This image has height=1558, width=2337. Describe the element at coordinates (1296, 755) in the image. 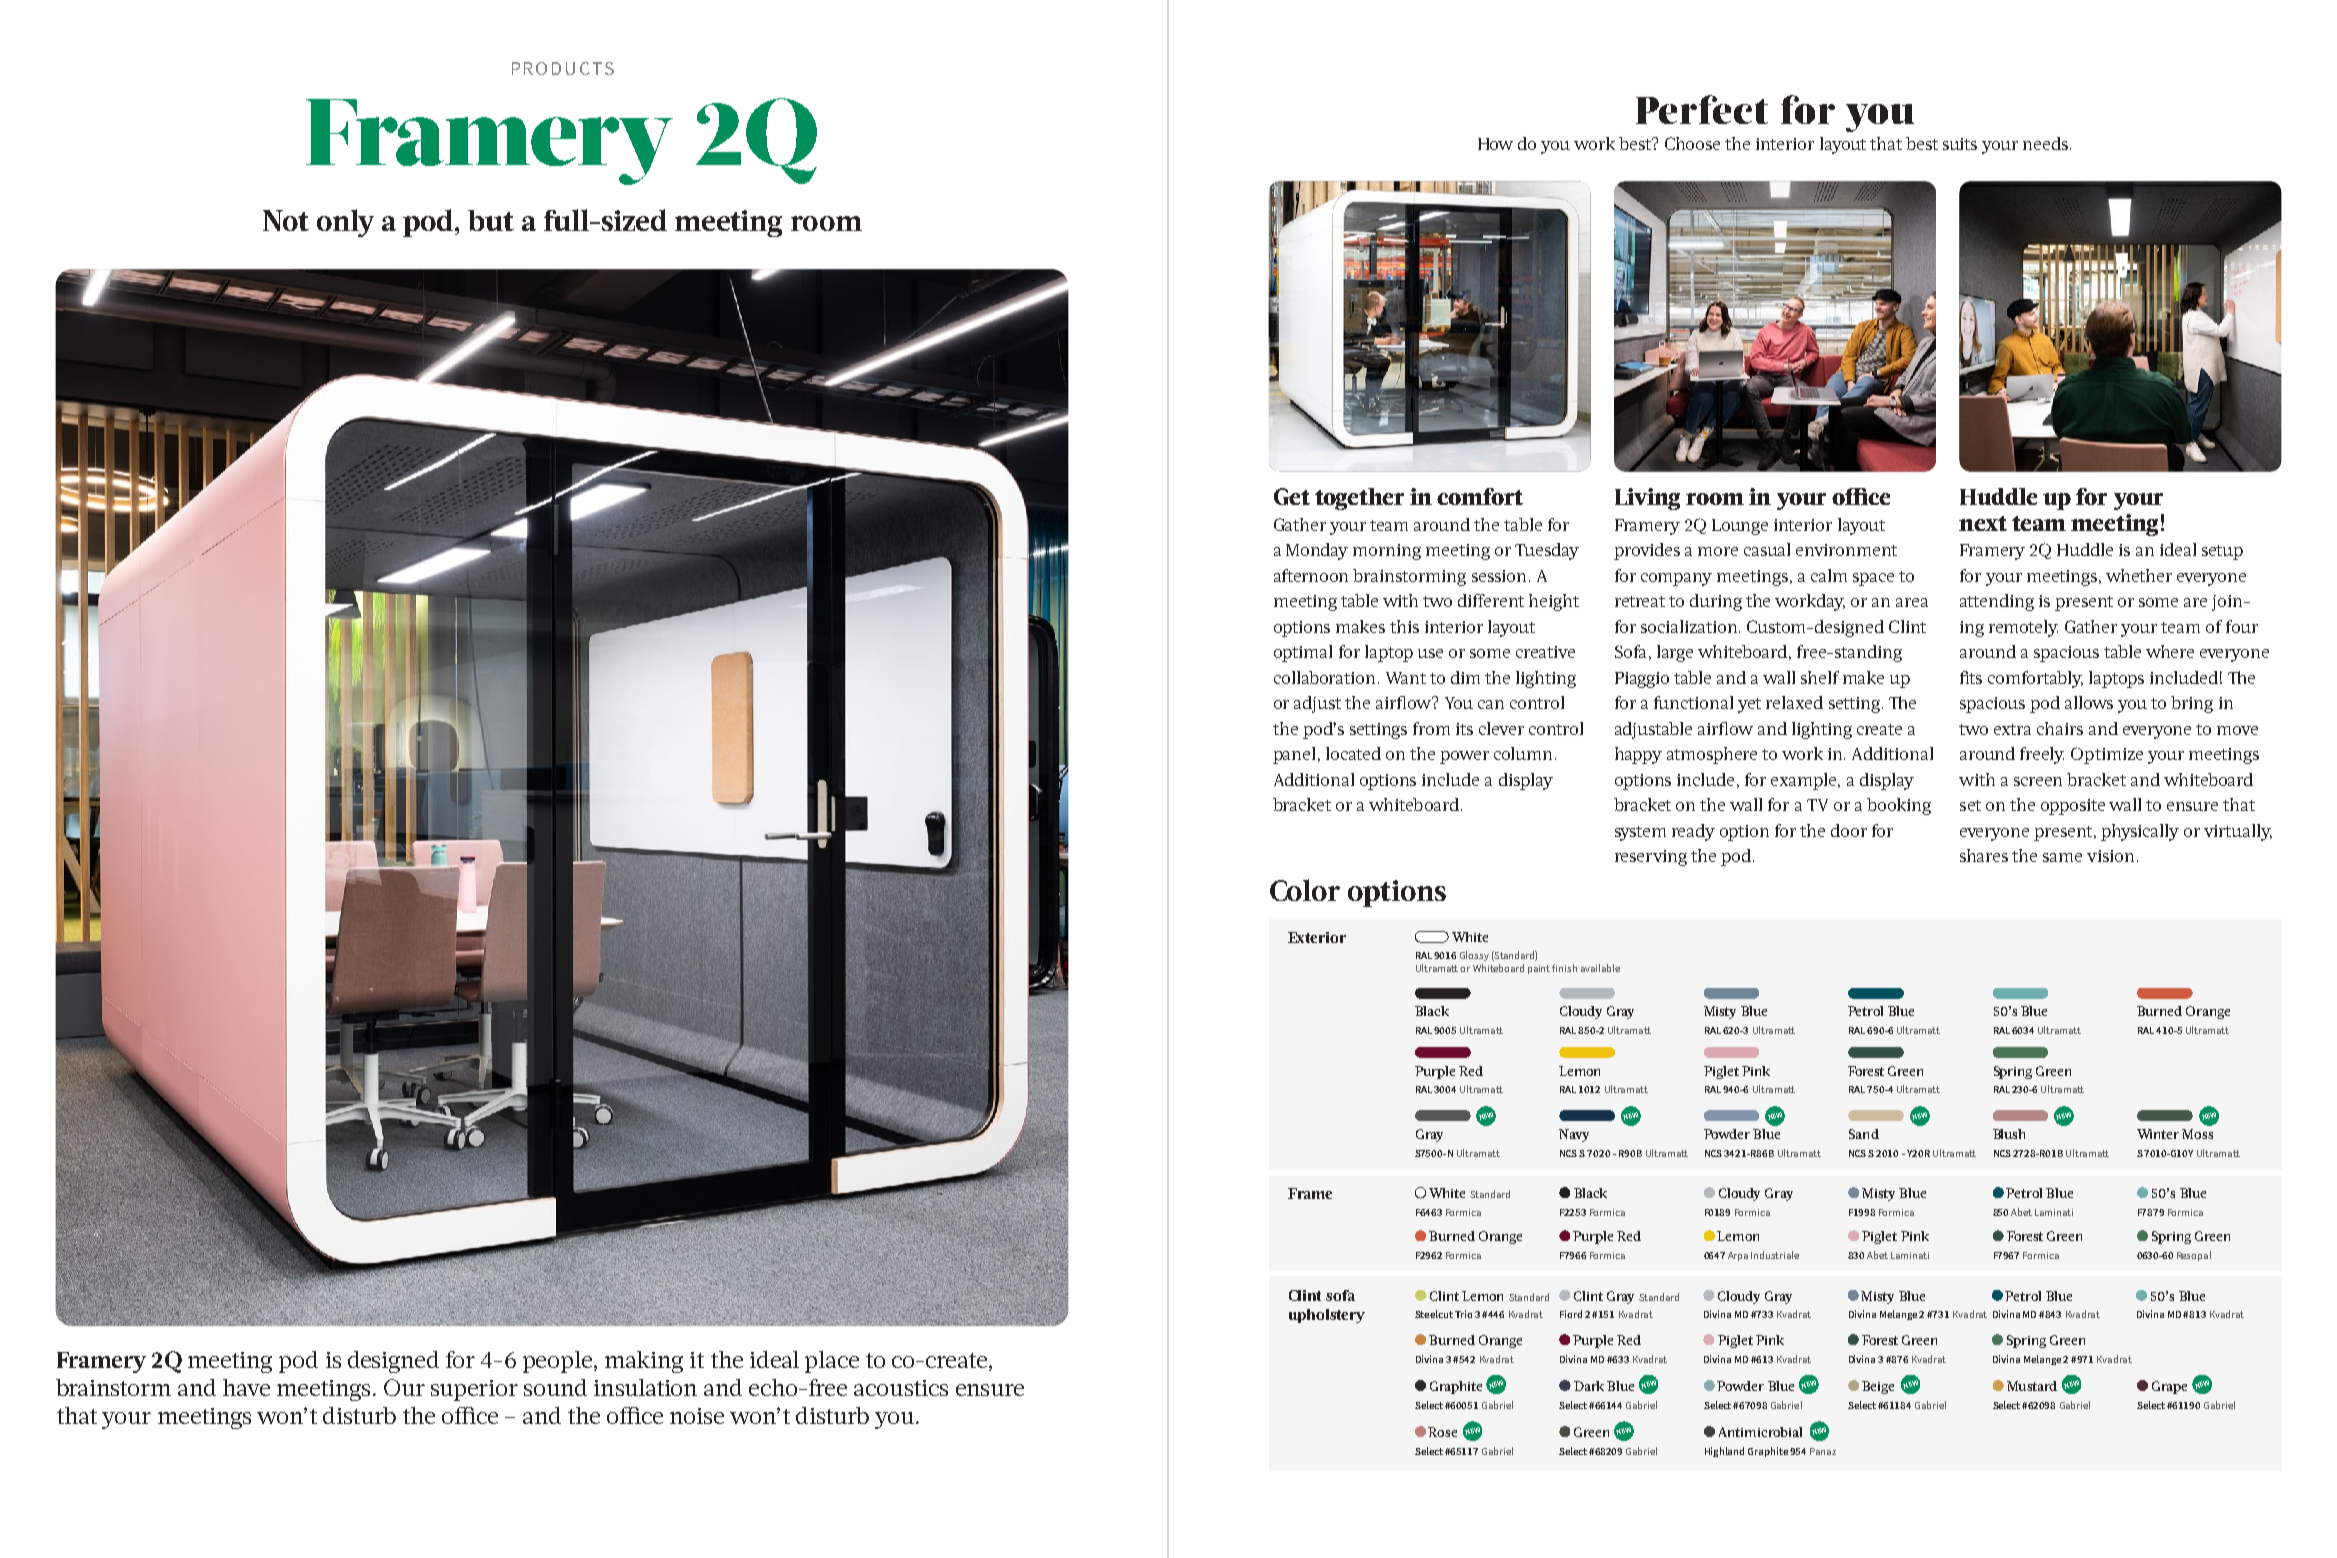

I see `panel` at that location.
